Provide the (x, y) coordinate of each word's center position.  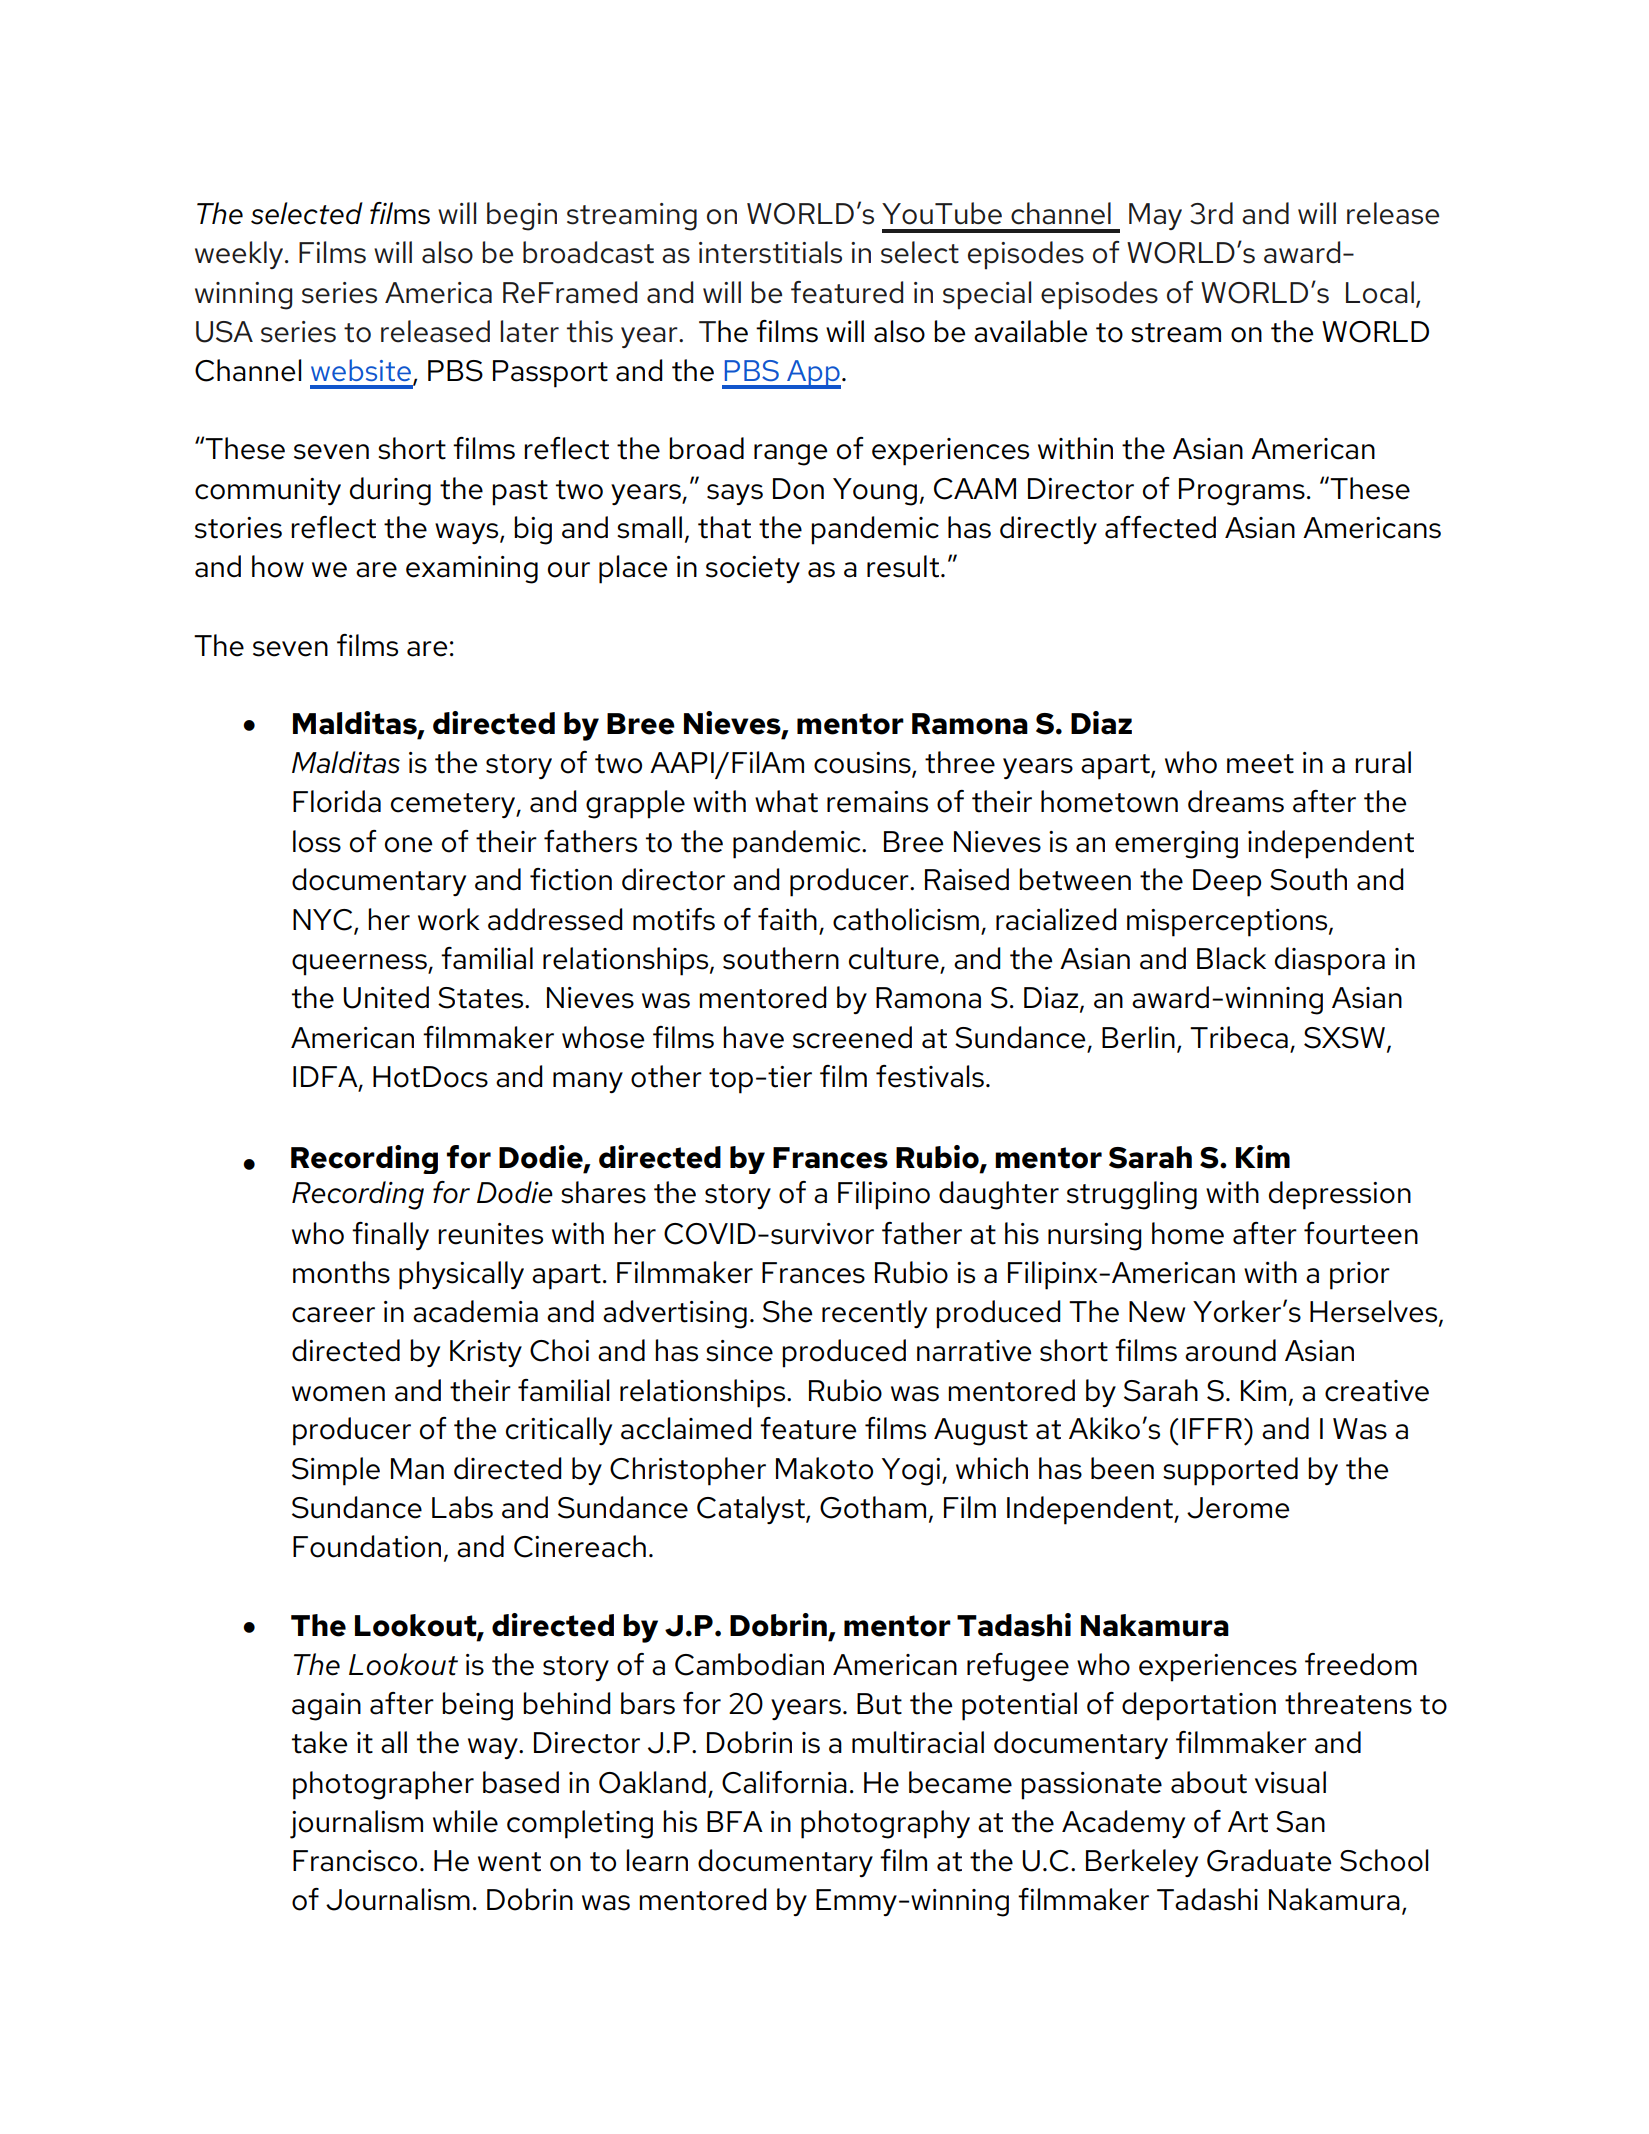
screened (852, 1037)
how (278, 566)
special (987, 295)
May (1155, 216)
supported (1230, 1471)
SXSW (1346, 1038)
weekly (240, 255)
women (338, 1394)
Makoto (824, 1468)
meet (1260, 764)
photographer (383, 1785)
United (386, 997)
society (753, 569)
